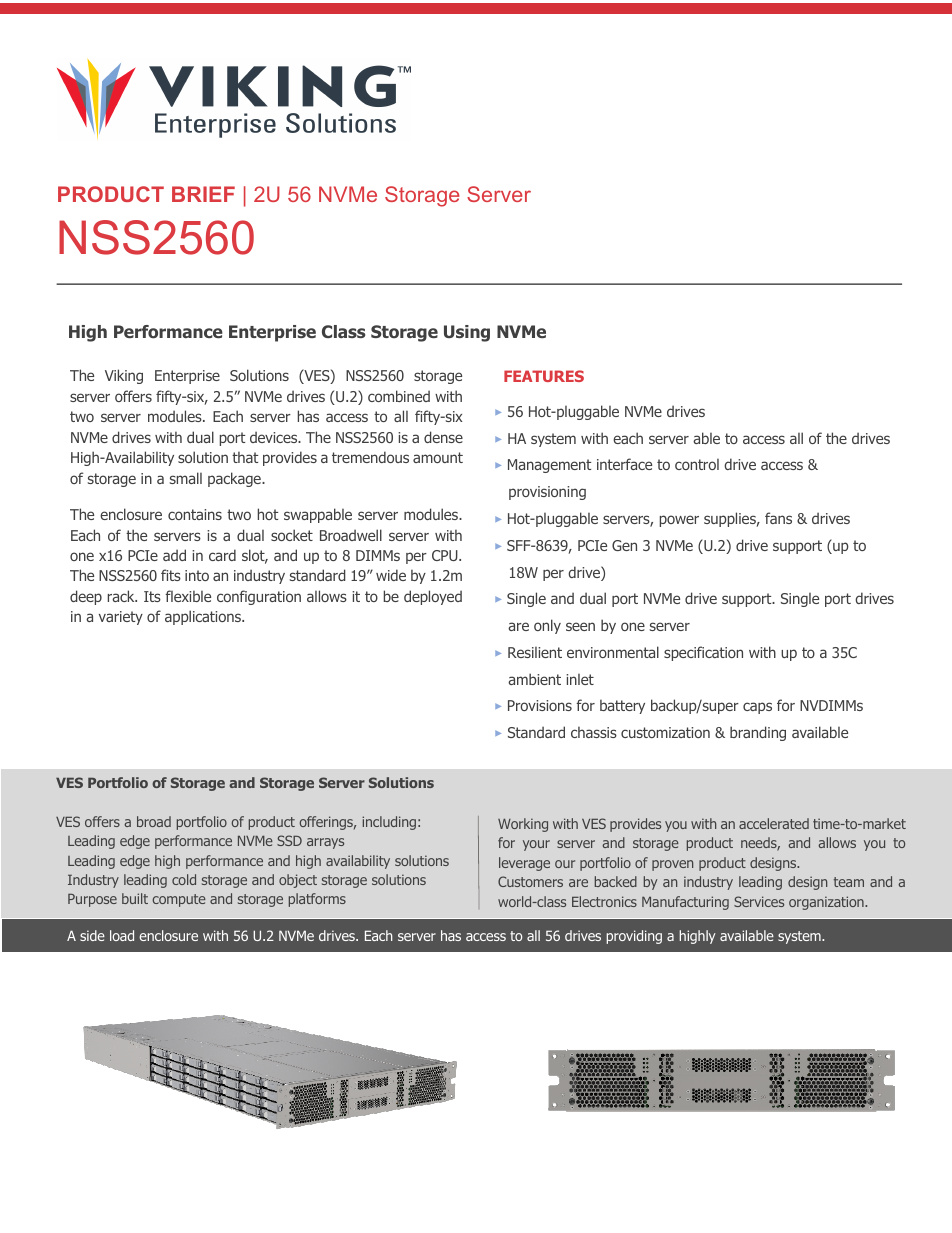 The image size is (952, 1233). What do you see at coordinates (547, 493) in the document?
I see `provisioning` at bounding box center [547, 493].
